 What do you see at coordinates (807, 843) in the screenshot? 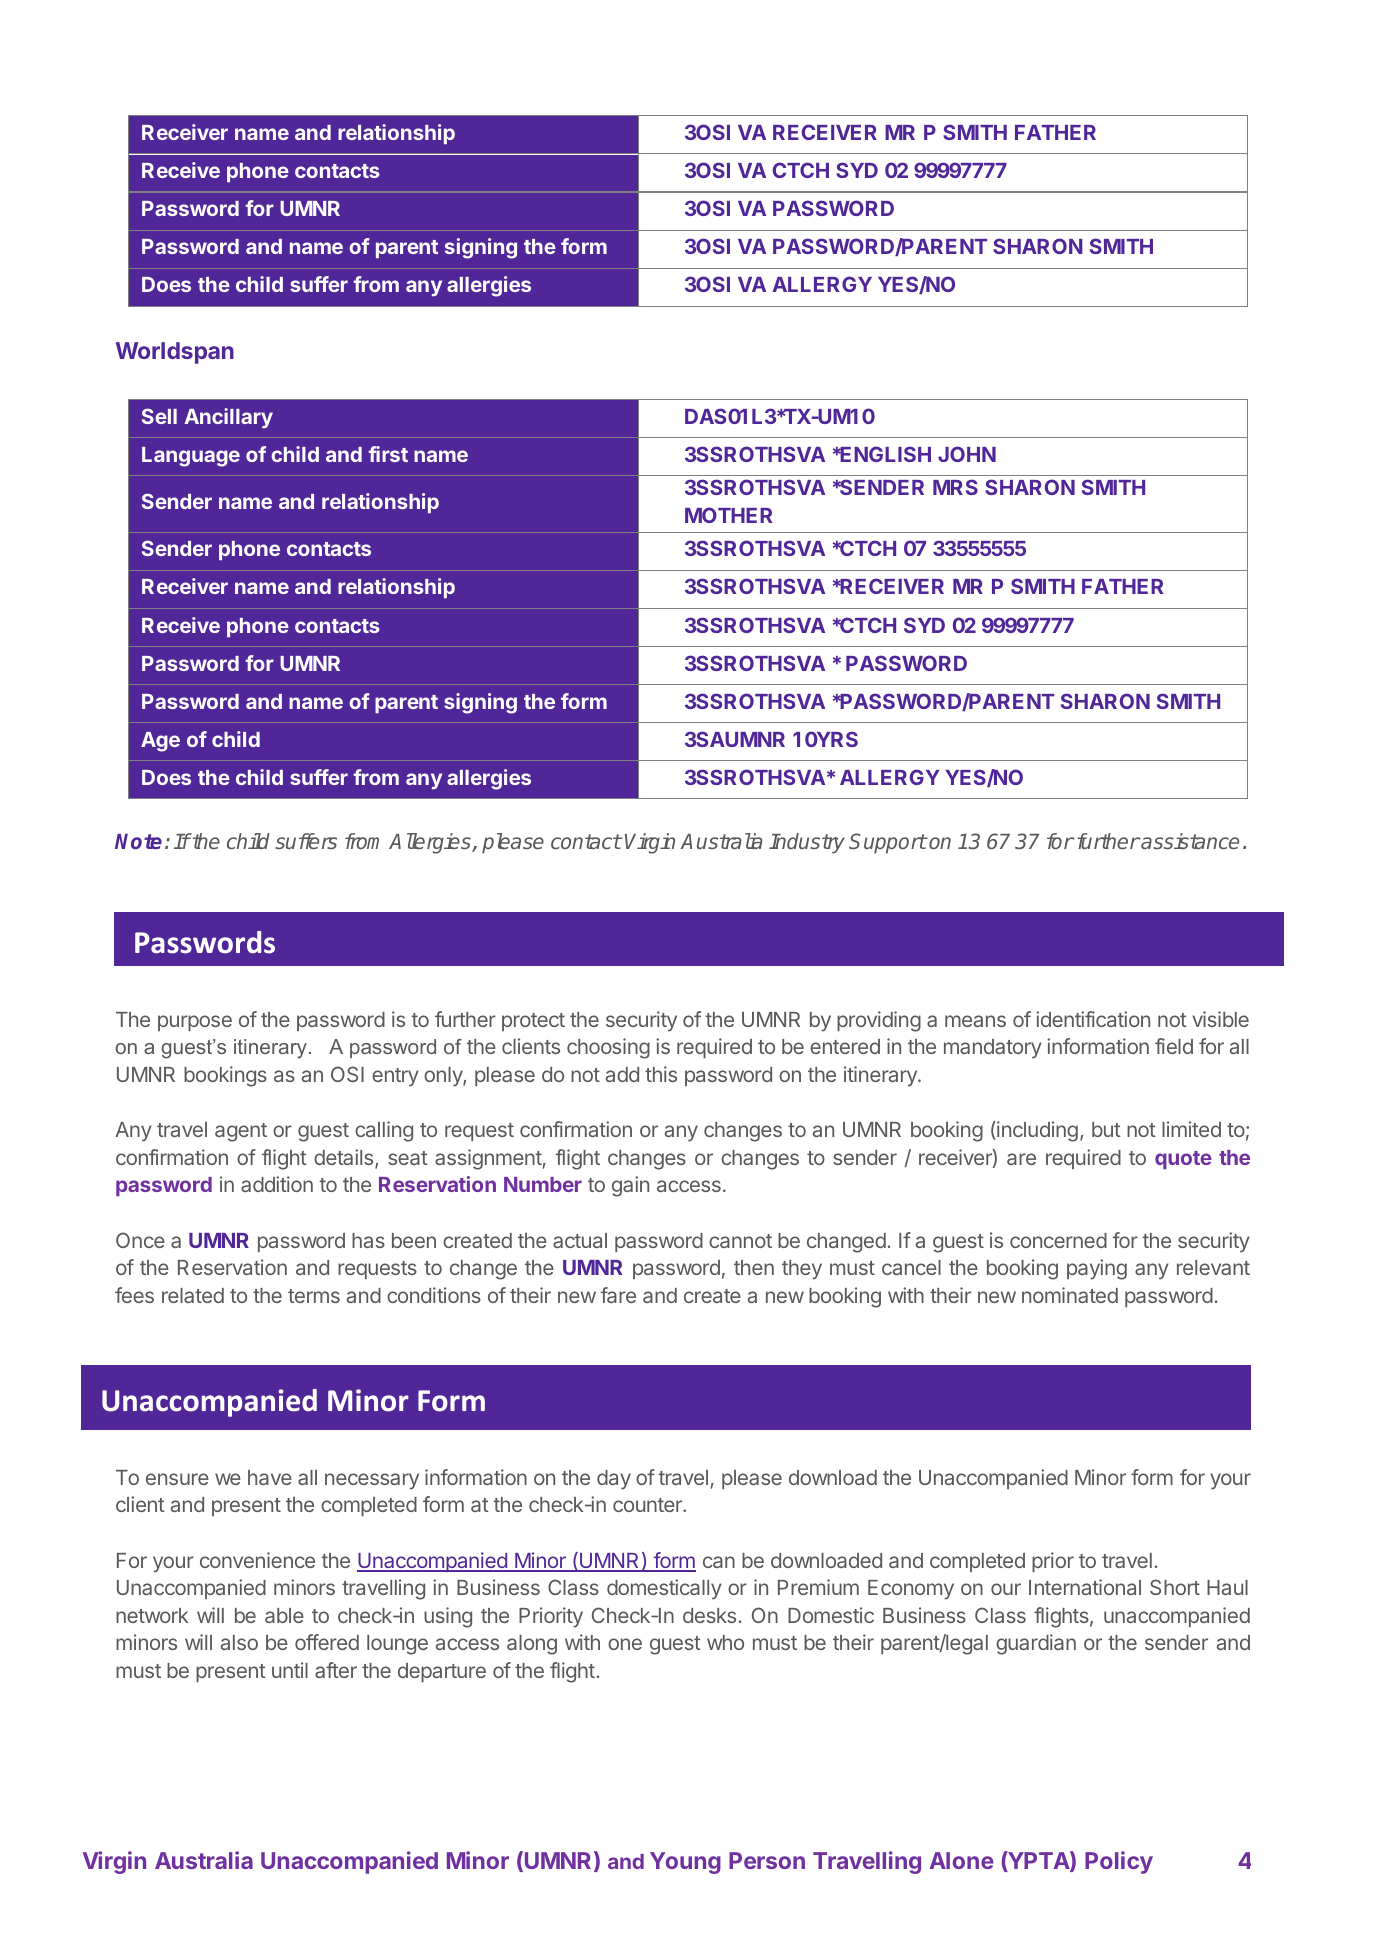
I see `Industry` at bounding box center [807, 843].
